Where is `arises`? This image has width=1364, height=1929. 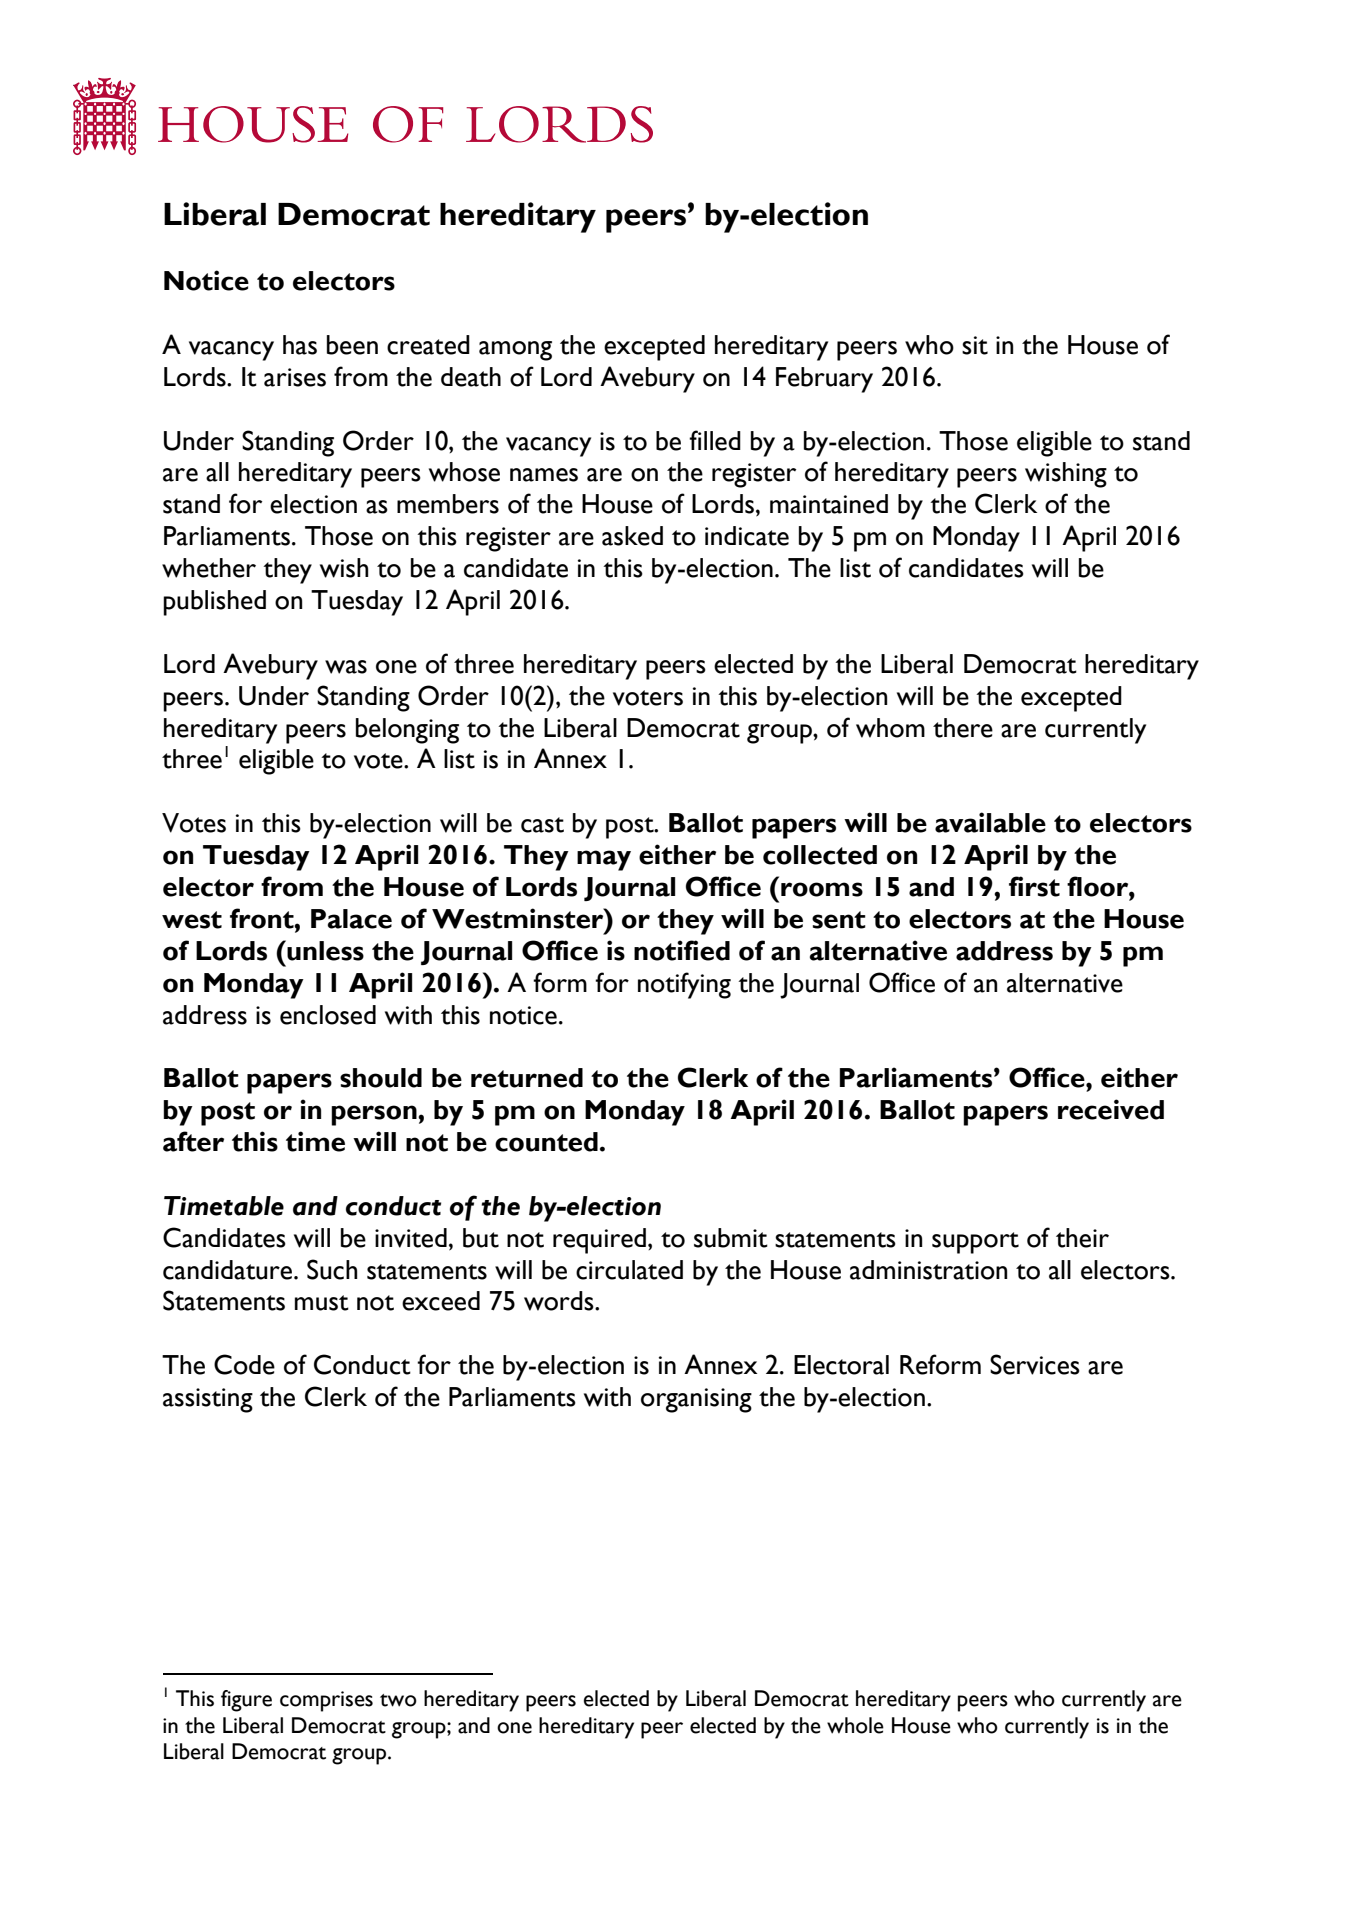 arises is located at coordinates (295, 377).
